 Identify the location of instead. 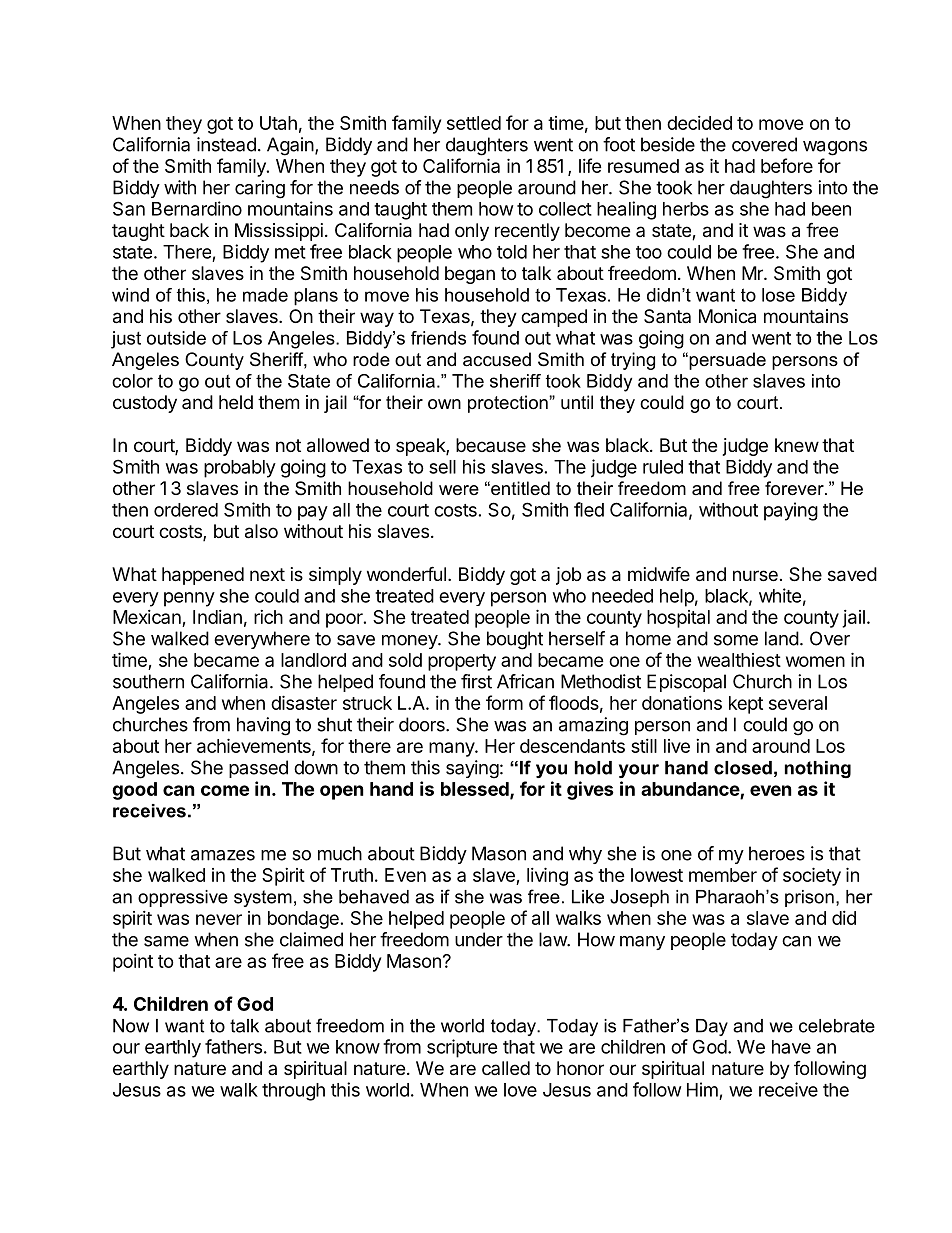
(226, 144).
